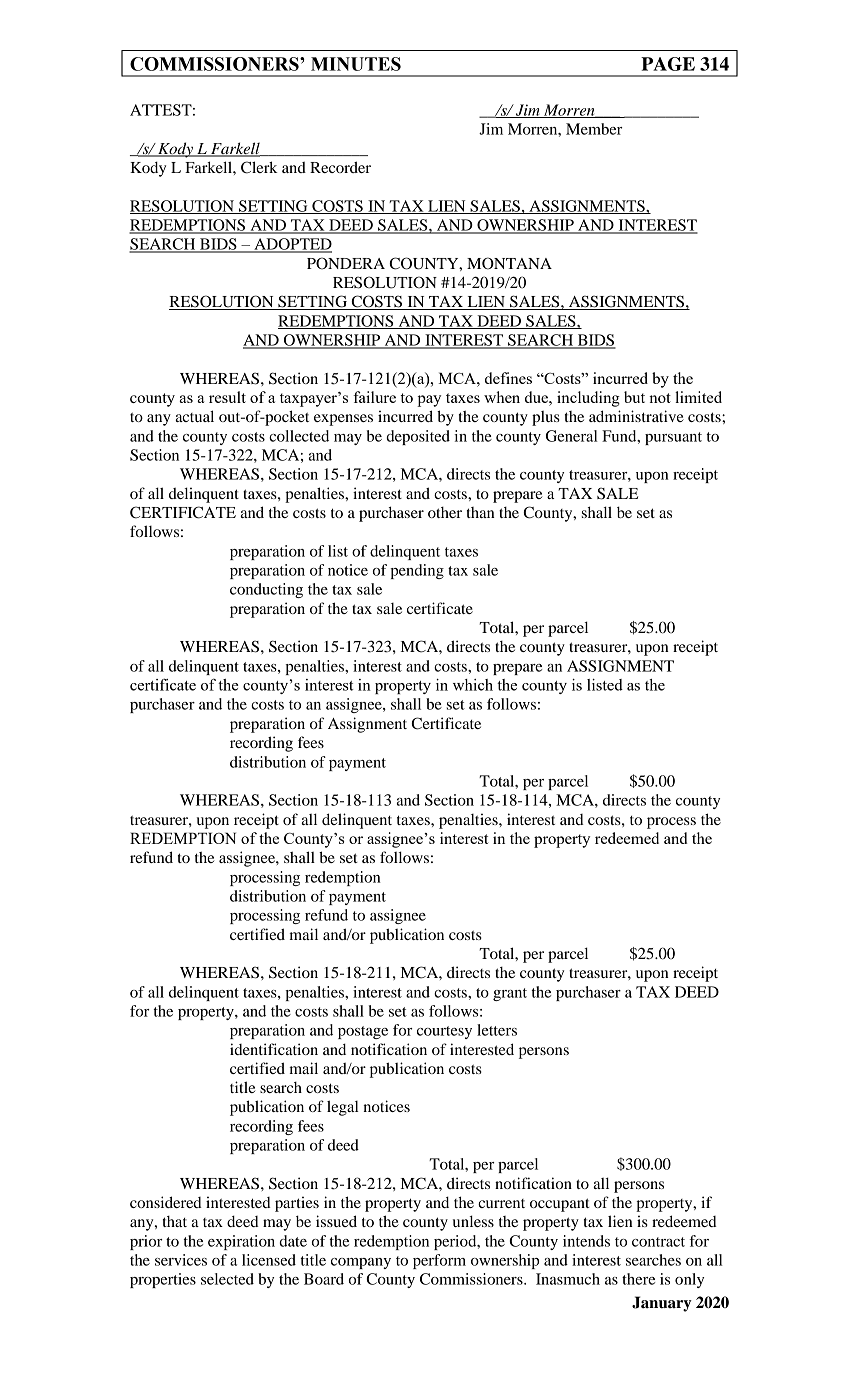  Describe the element at coordinates (439, 1261) in the page. I see `perform` at that location.
